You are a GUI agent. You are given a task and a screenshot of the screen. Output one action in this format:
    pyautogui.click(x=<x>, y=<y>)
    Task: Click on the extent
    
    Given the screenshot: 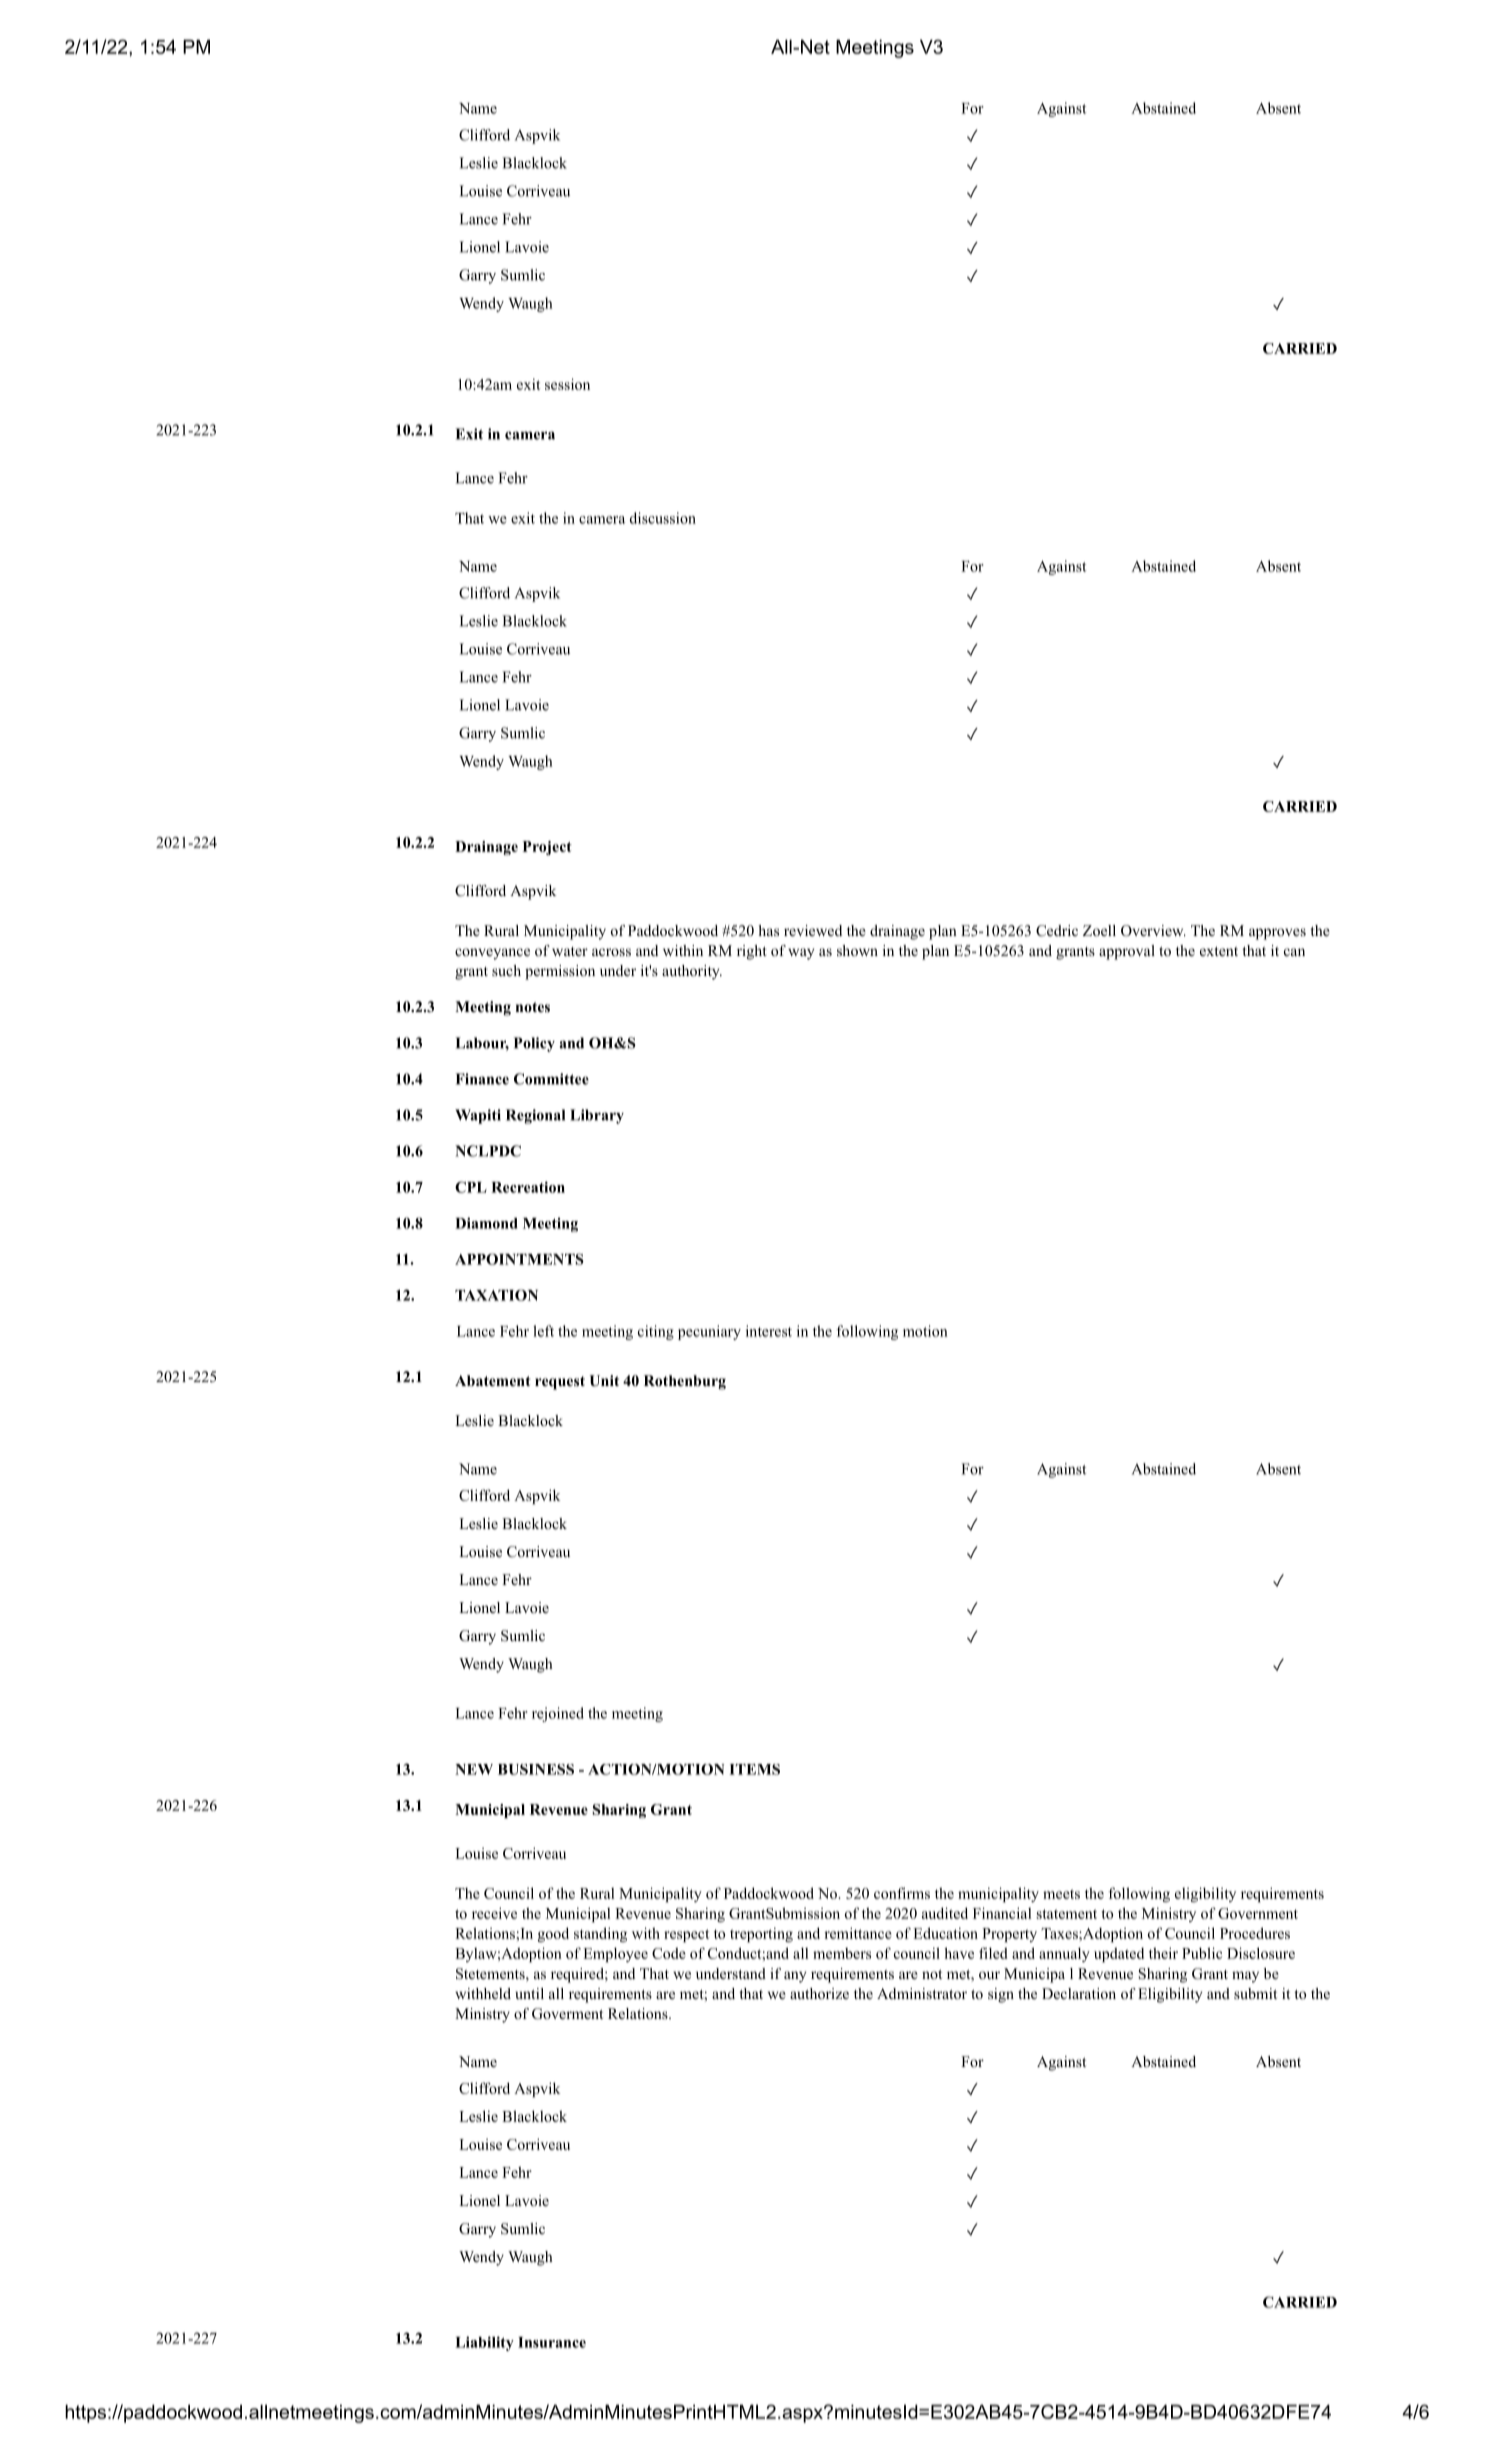 What is the action you would take?
    pyautogui.click(x=1219, y=951)
